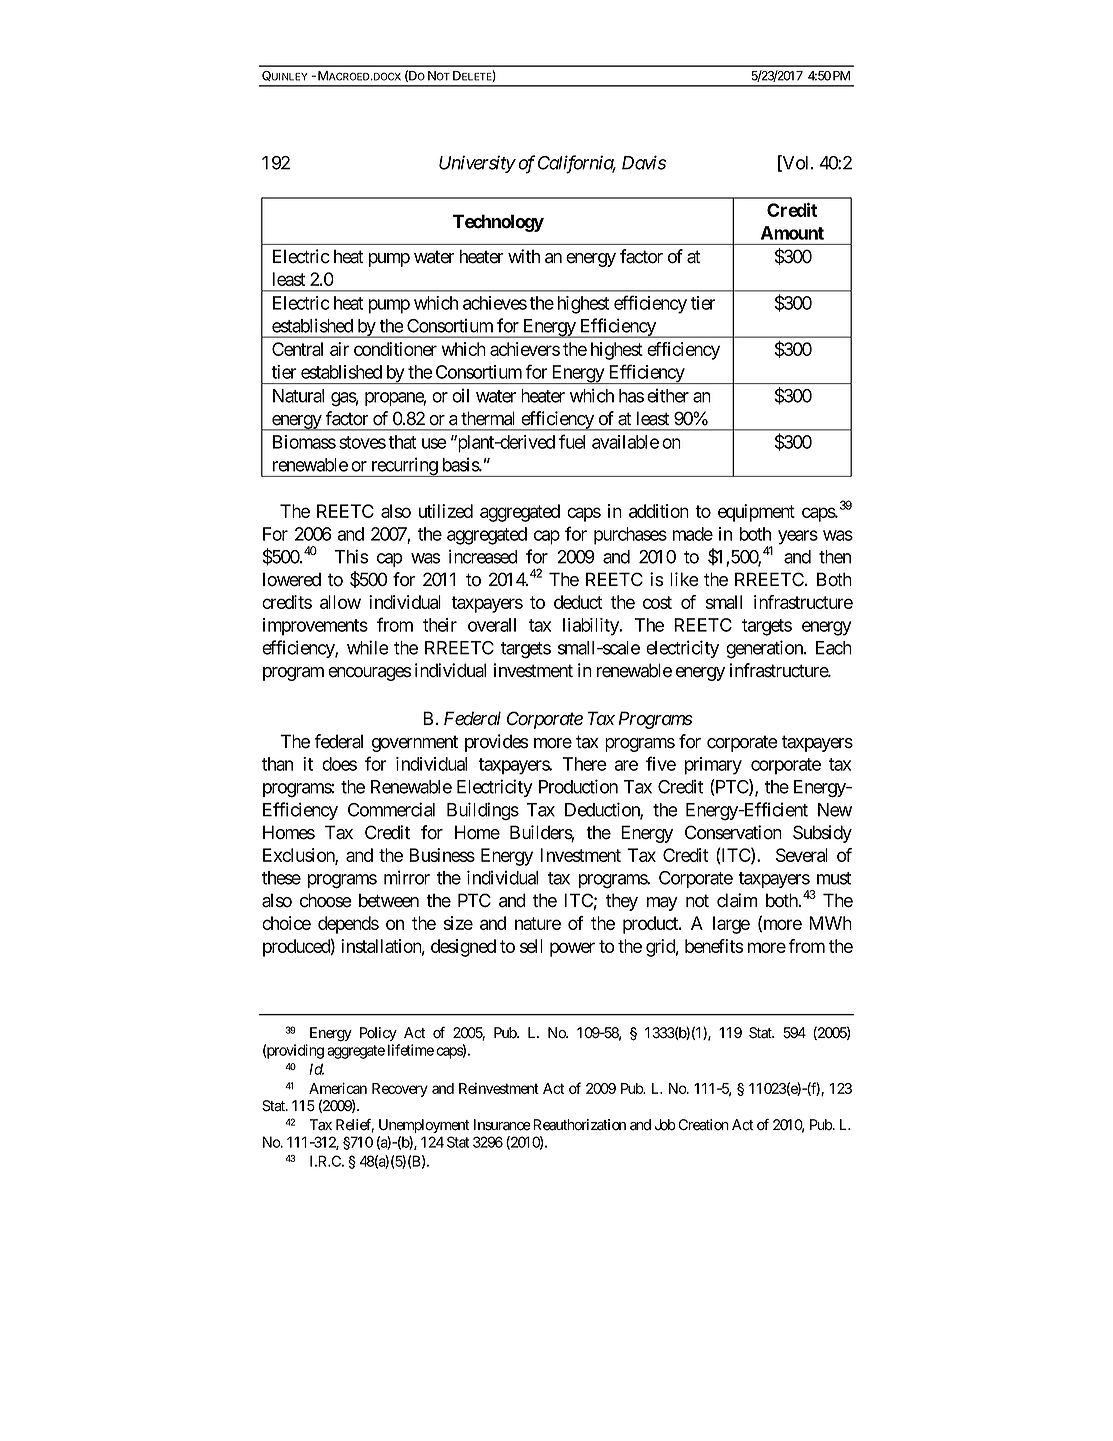 This document has width=1113, height=1441. What do you see at coordinates (765, 649) in the document?
I see `generation` at bounding box center [765, 649].
